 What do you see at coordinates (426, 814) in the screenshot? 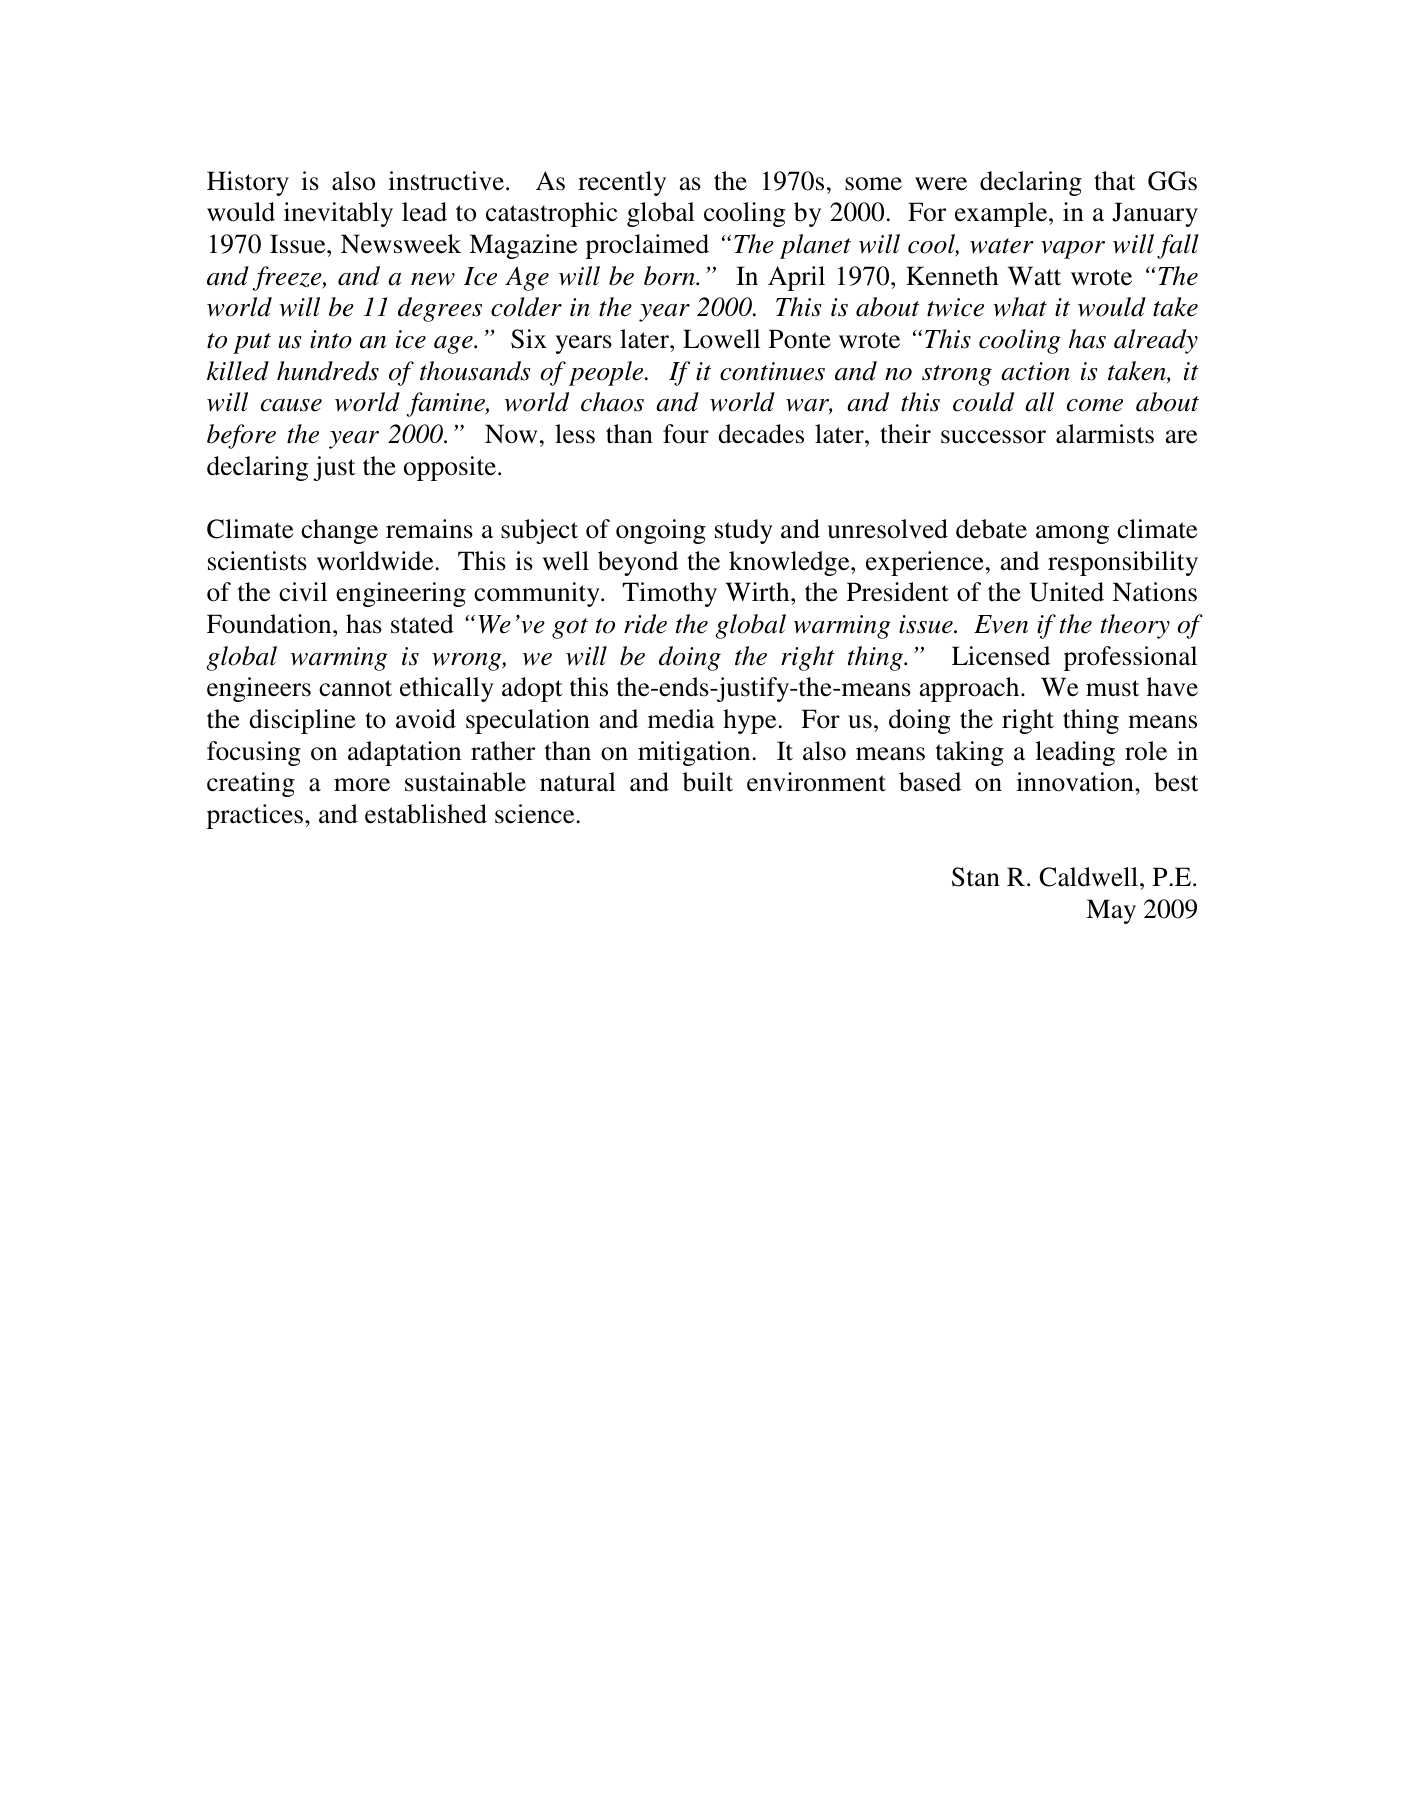
I see `established` at bounding box center [426, 814].
